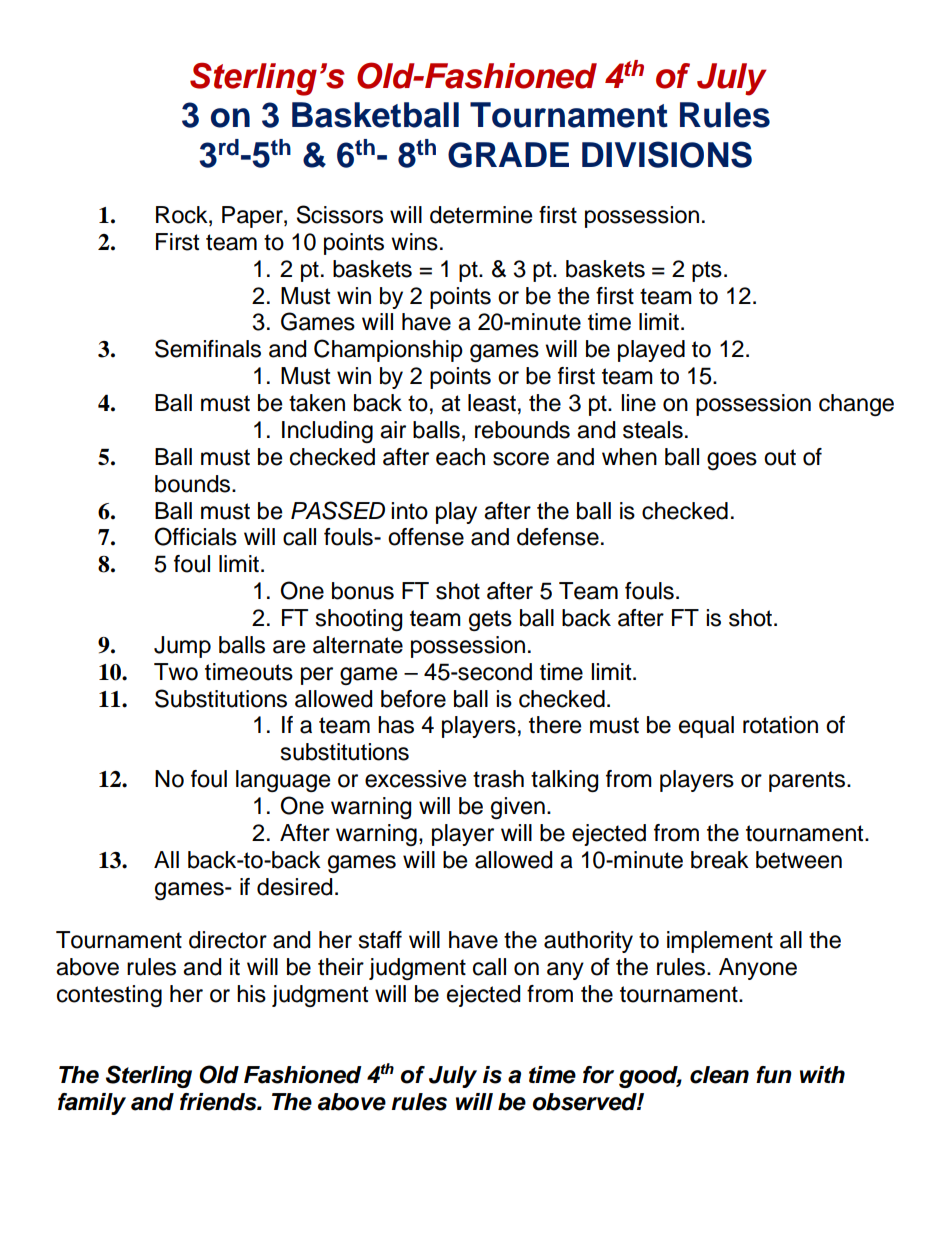 The height and width of the document is (1233, 952). What do you see at coordinates (732, 461) in the document?
I see `goes` at bounding box center [732, 461].
